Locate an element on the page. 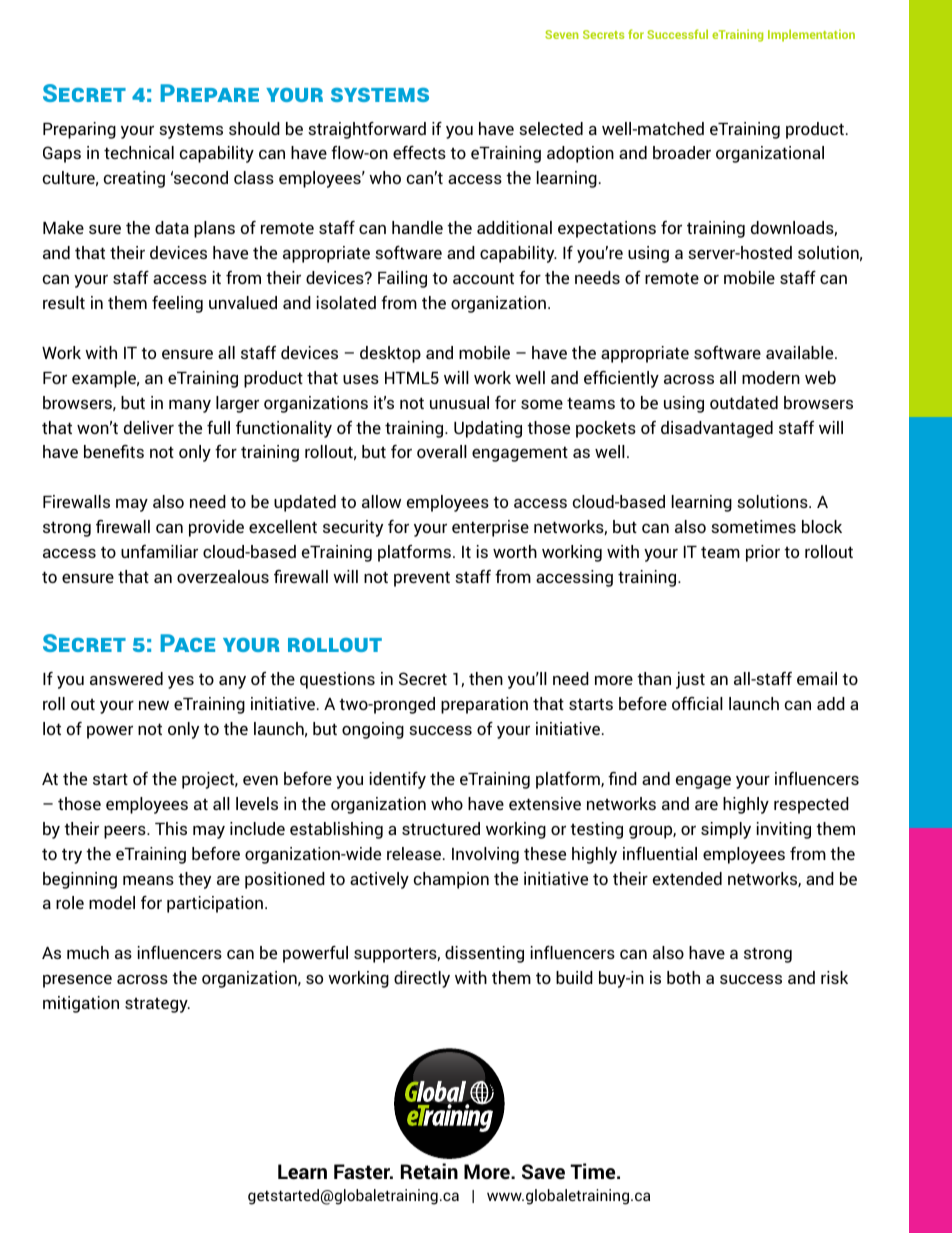 The height and width of the page is (1233, 952). Retain is located at coordinates (429, 1171).
